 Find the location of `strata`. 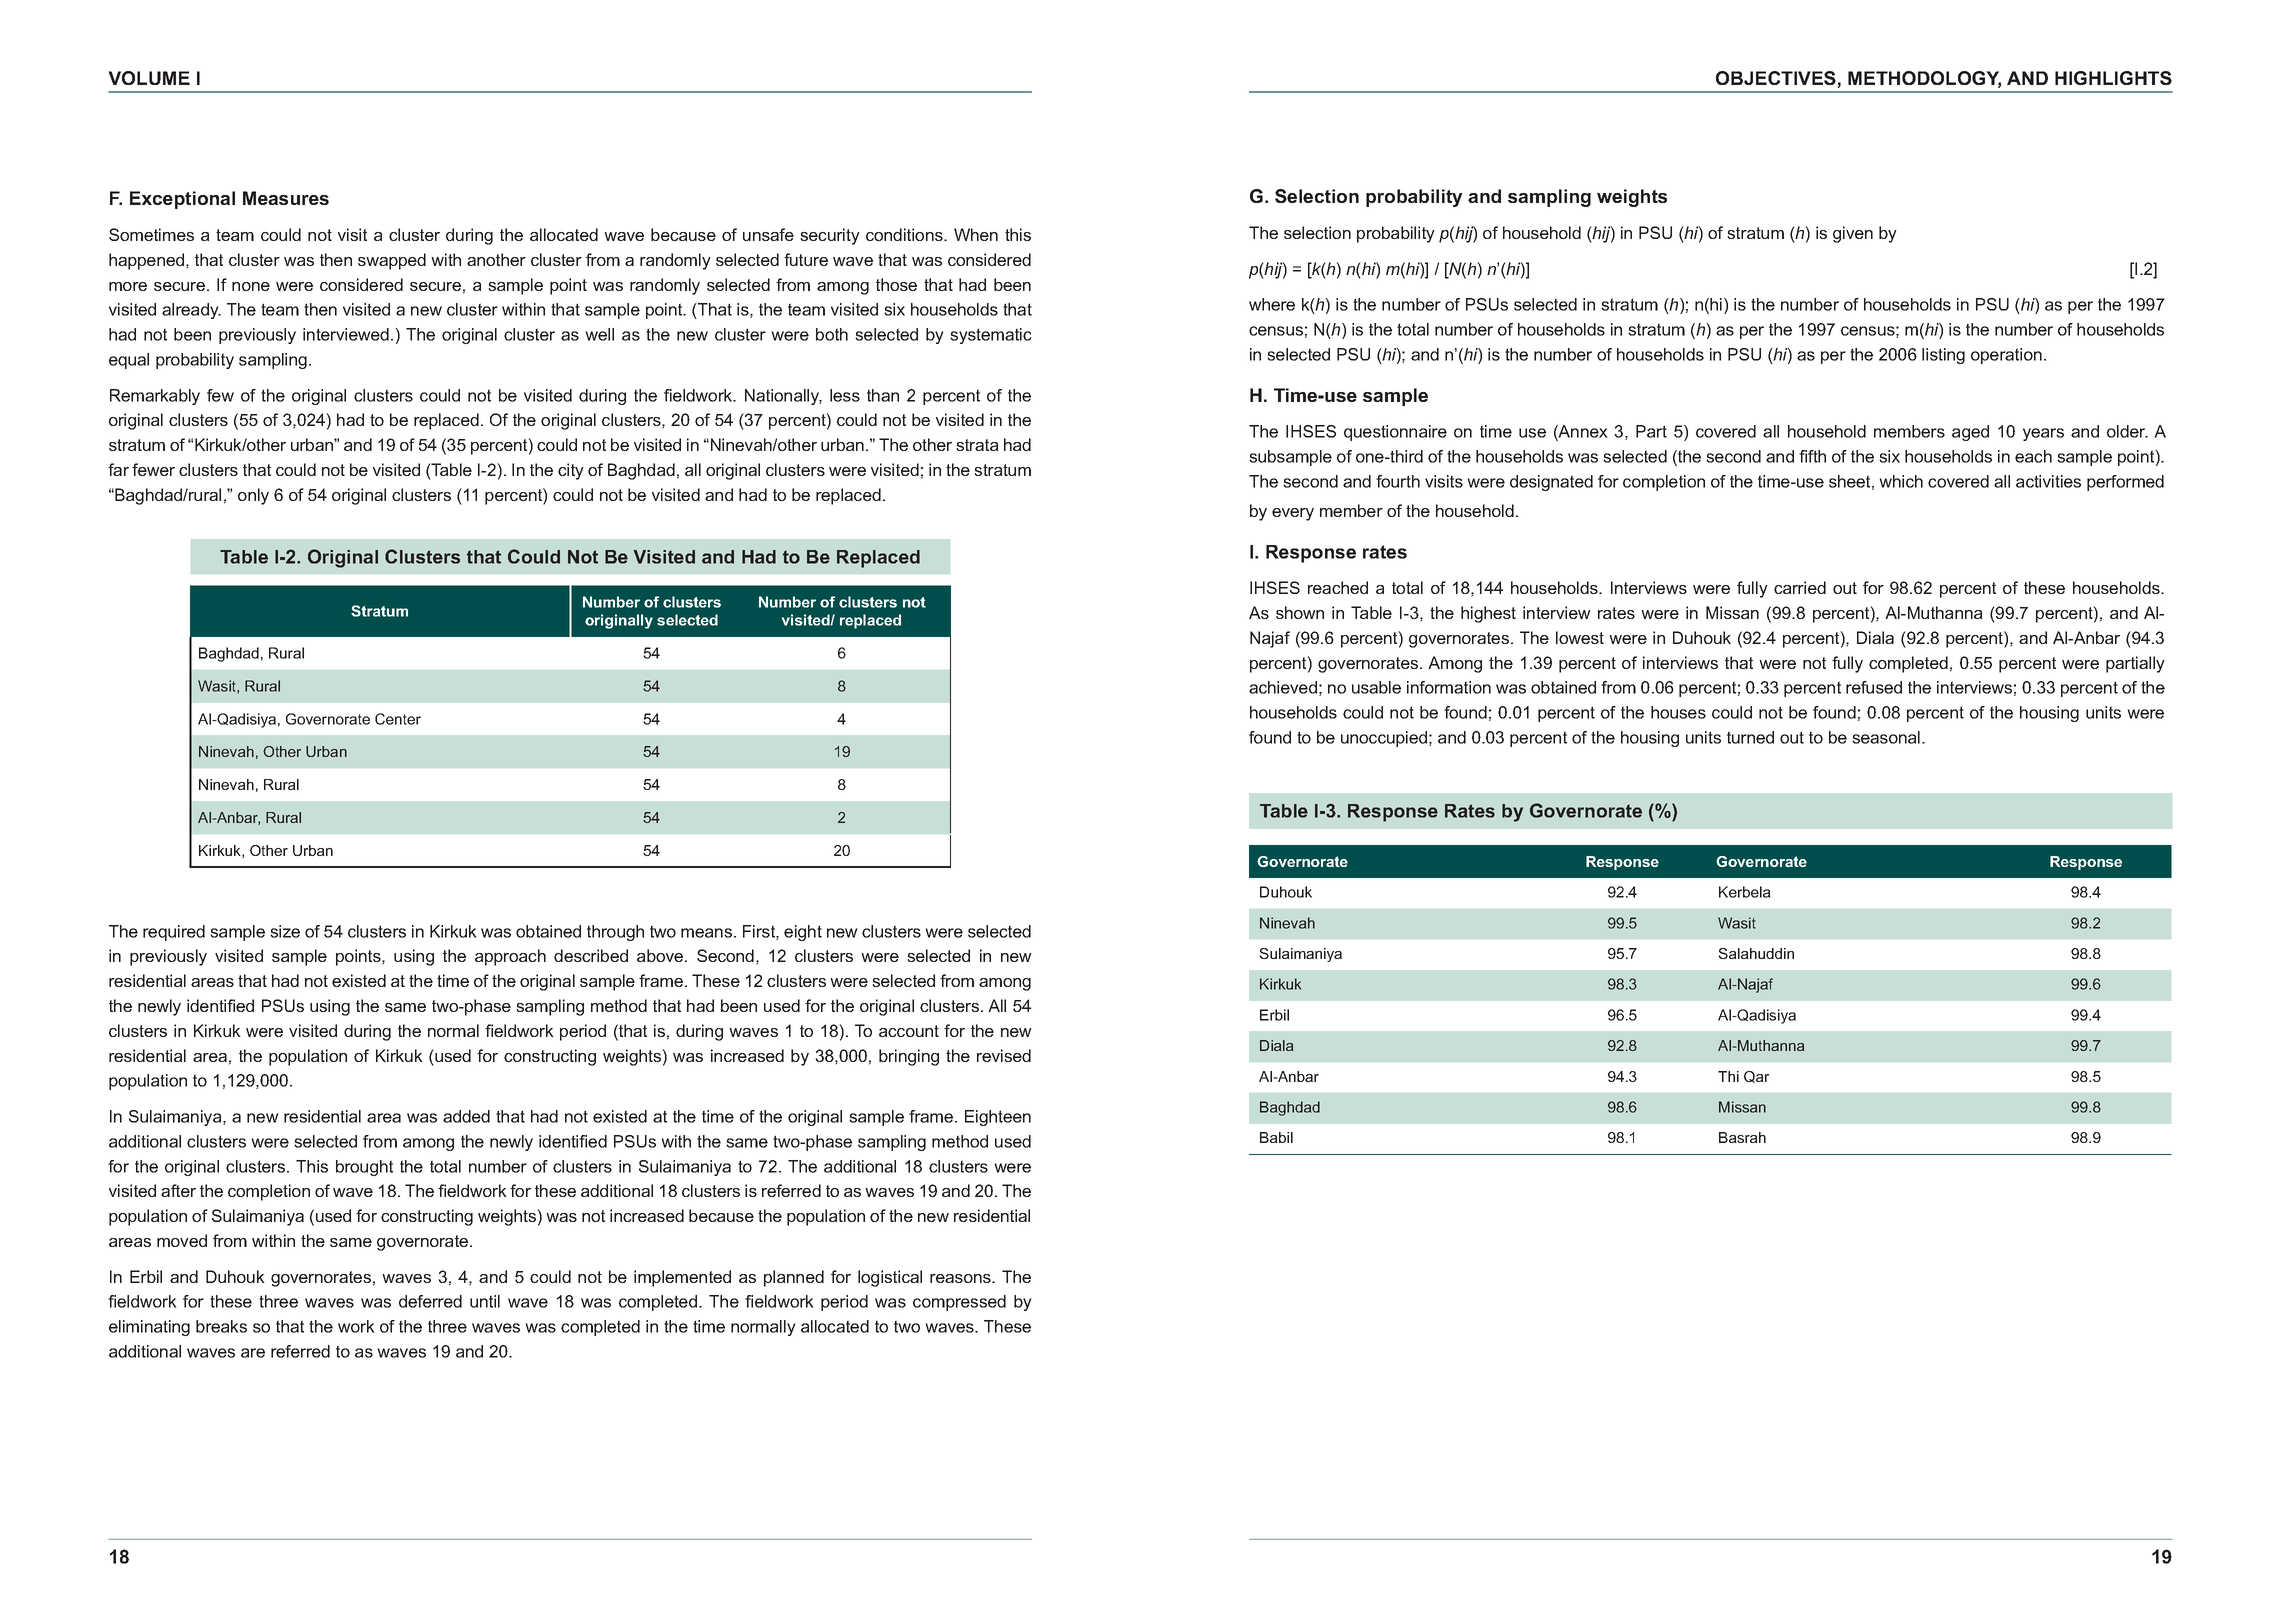

strata is located at coordinates (977, 445).
